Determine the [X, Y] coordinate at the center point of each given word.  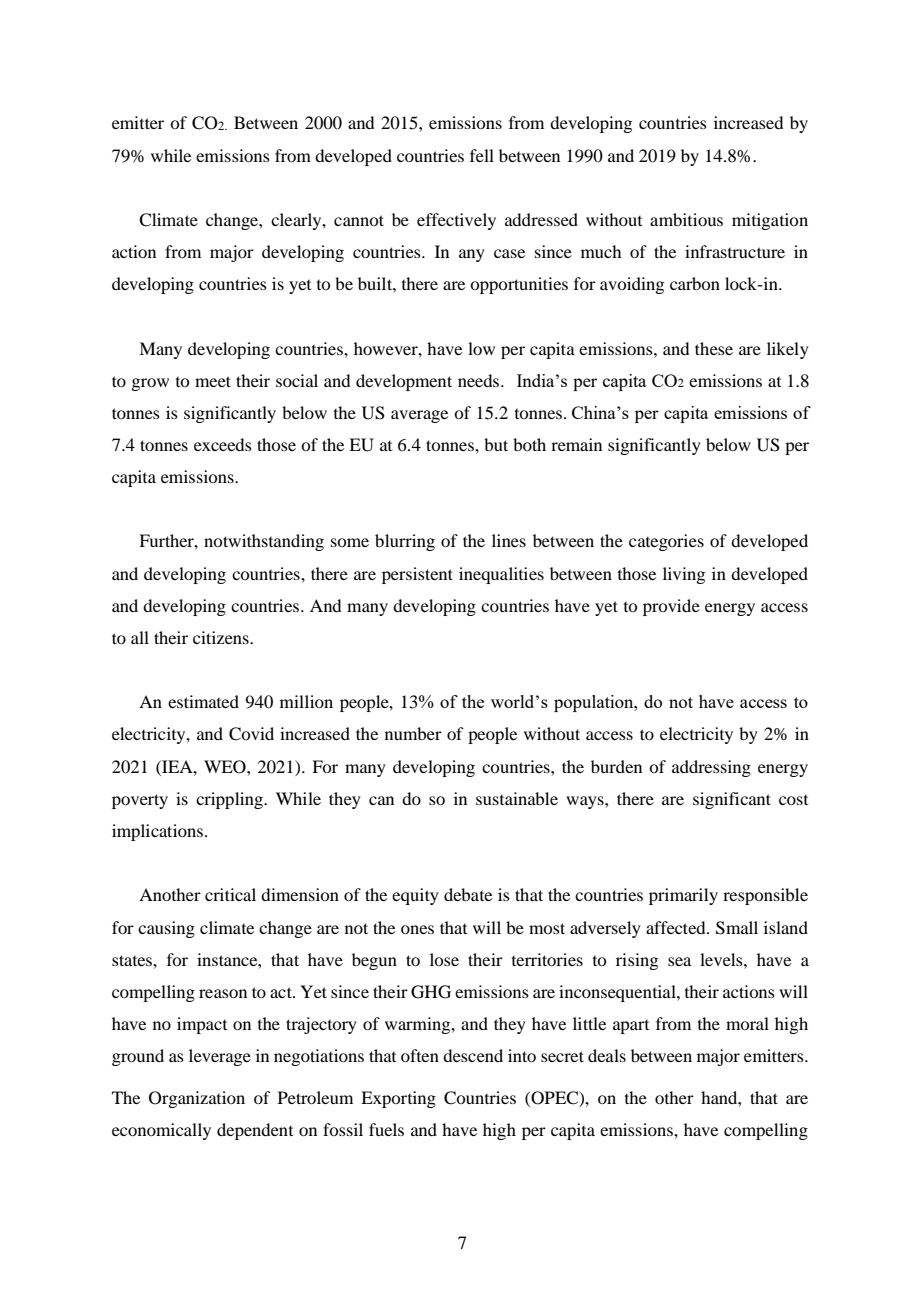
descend [473, 1055]
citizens [222, 637]
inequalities [501, 575]
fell [482, 155]
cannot [359, 220]
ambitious [686, 219]
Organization [197, 1099]
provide [671, 607]
